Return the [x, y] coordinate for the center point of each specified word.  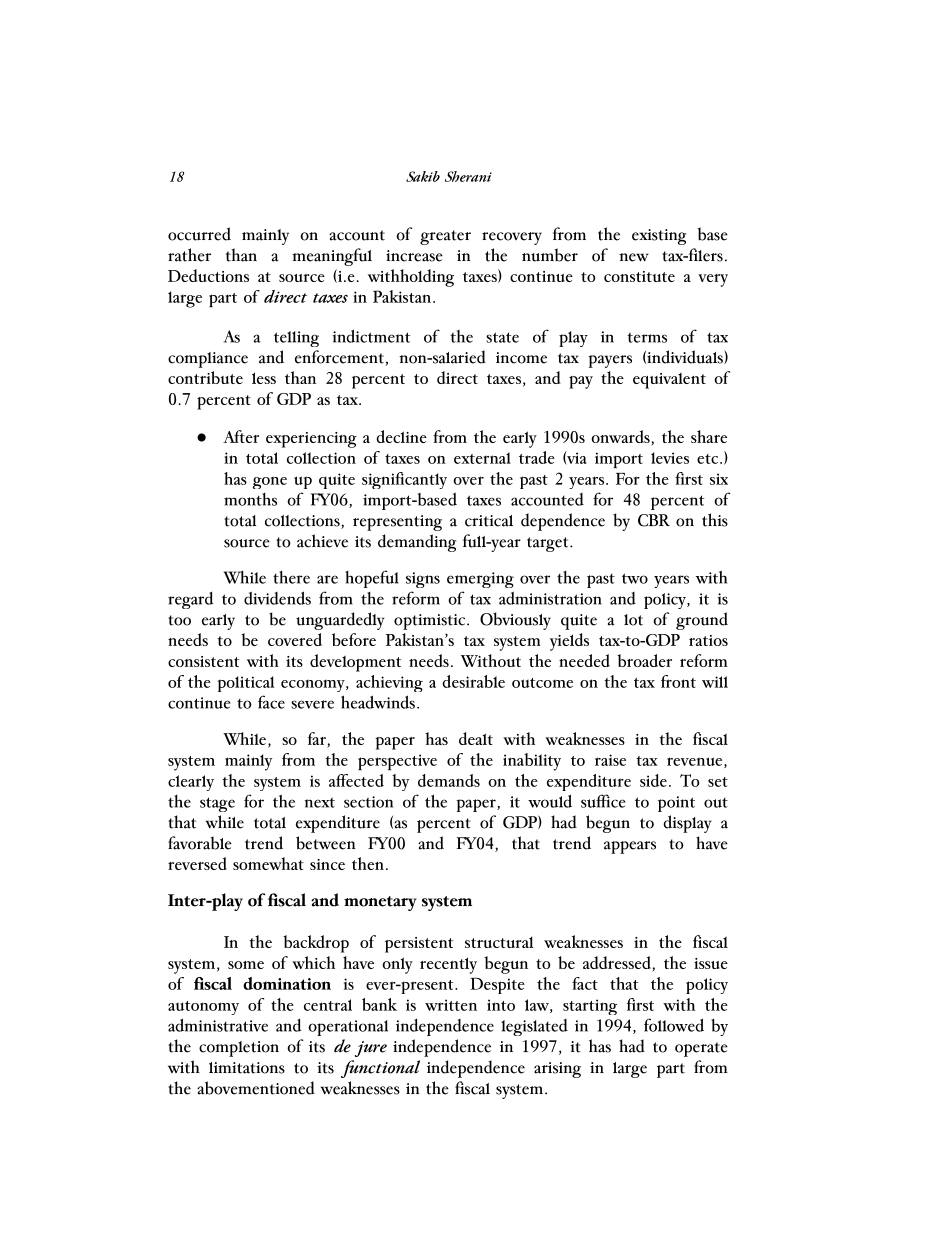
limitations [247, 1068]
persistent [419, 945]
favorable [200, 843]
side [653, 780]
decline [401, 436]
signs [423, 580]
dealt [476, 738]
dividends [277, 598]
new [634, 257]
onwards [621, 438]
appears [630, 847]
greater [445, 237]
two [635, 578]
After [241, 436]
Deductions [208, 275]
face [271, 702]
